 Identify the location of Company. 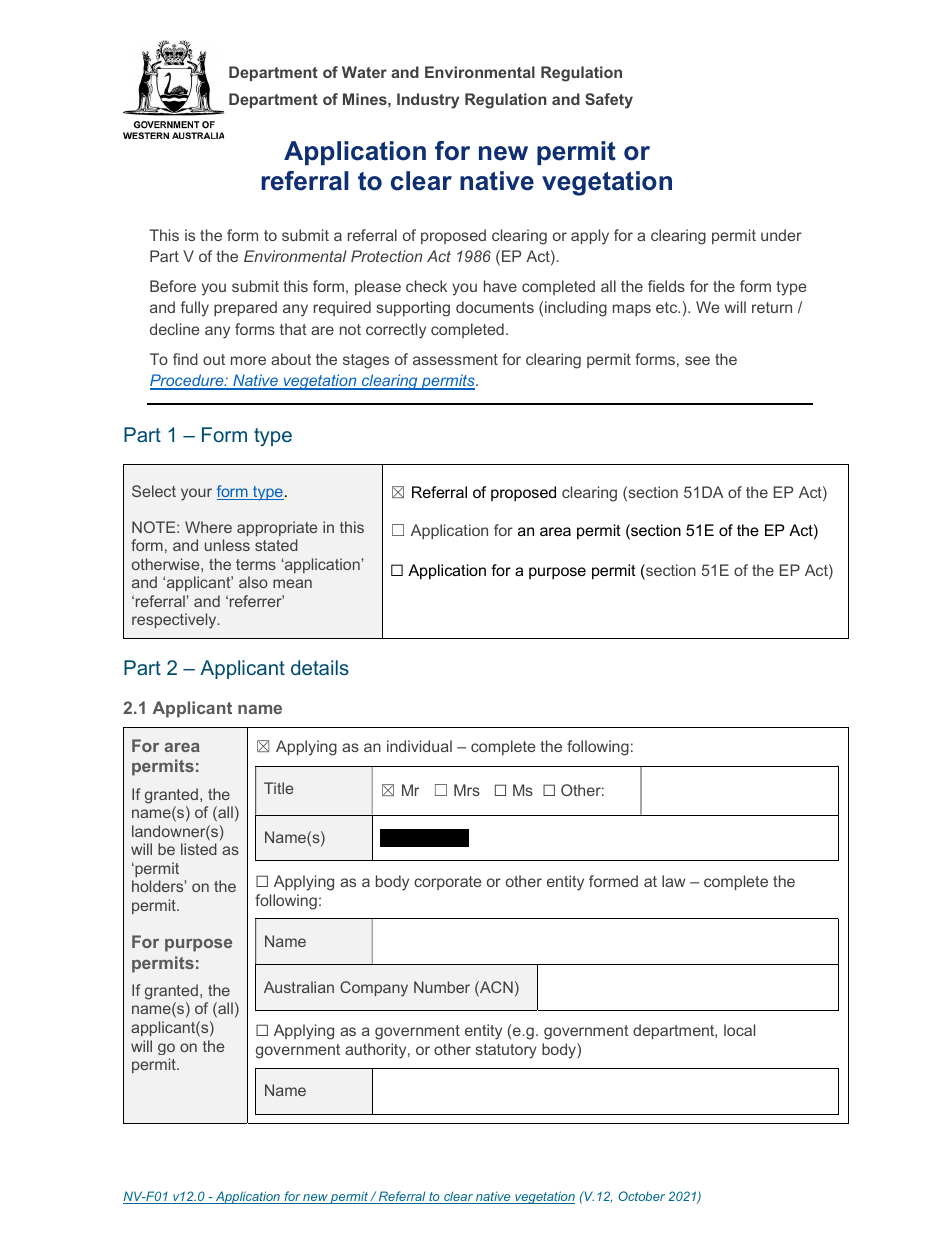
(374, 989).
